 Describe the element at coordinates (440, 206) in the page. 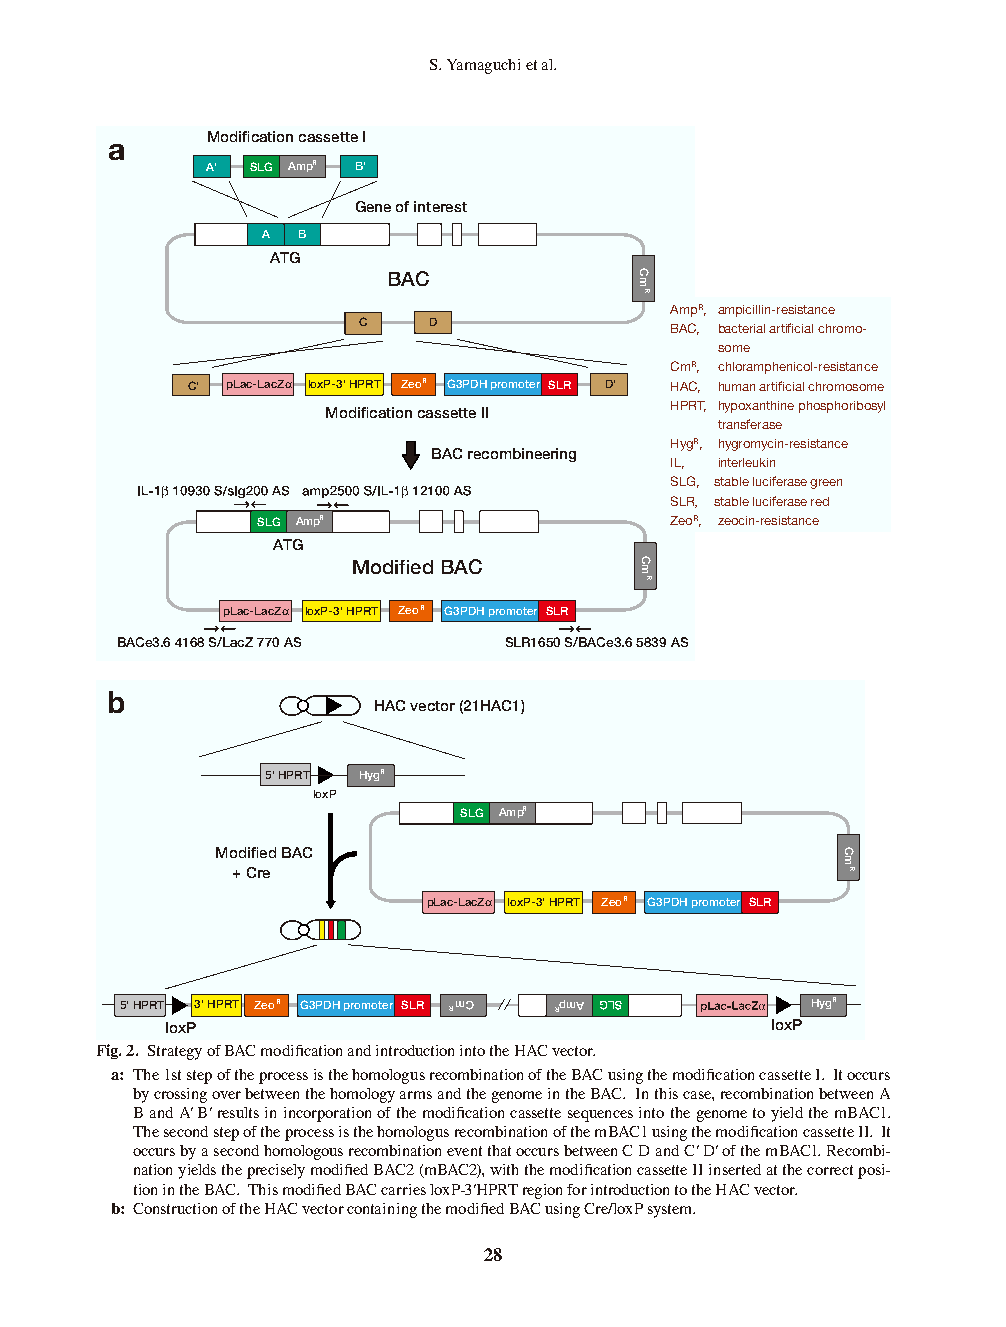

I see `interest` at that location.
